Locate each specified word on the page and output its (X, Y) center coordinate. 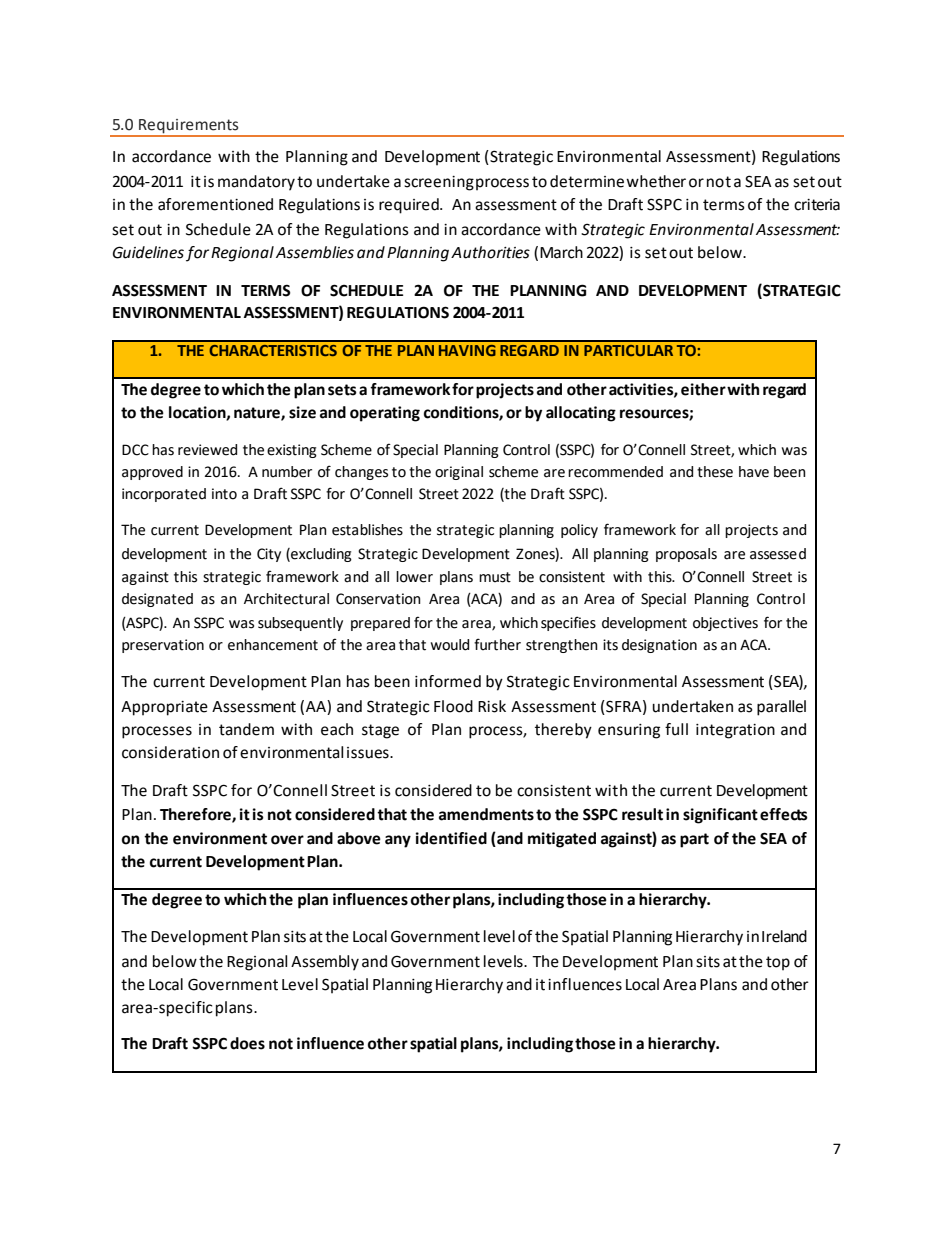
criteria (817, 205)
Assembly (325, 963)
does (247, 1043)
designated (157, 600)
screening (439, 183)
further (497, 644)
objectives (725, 624)
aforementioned (215, 204)
